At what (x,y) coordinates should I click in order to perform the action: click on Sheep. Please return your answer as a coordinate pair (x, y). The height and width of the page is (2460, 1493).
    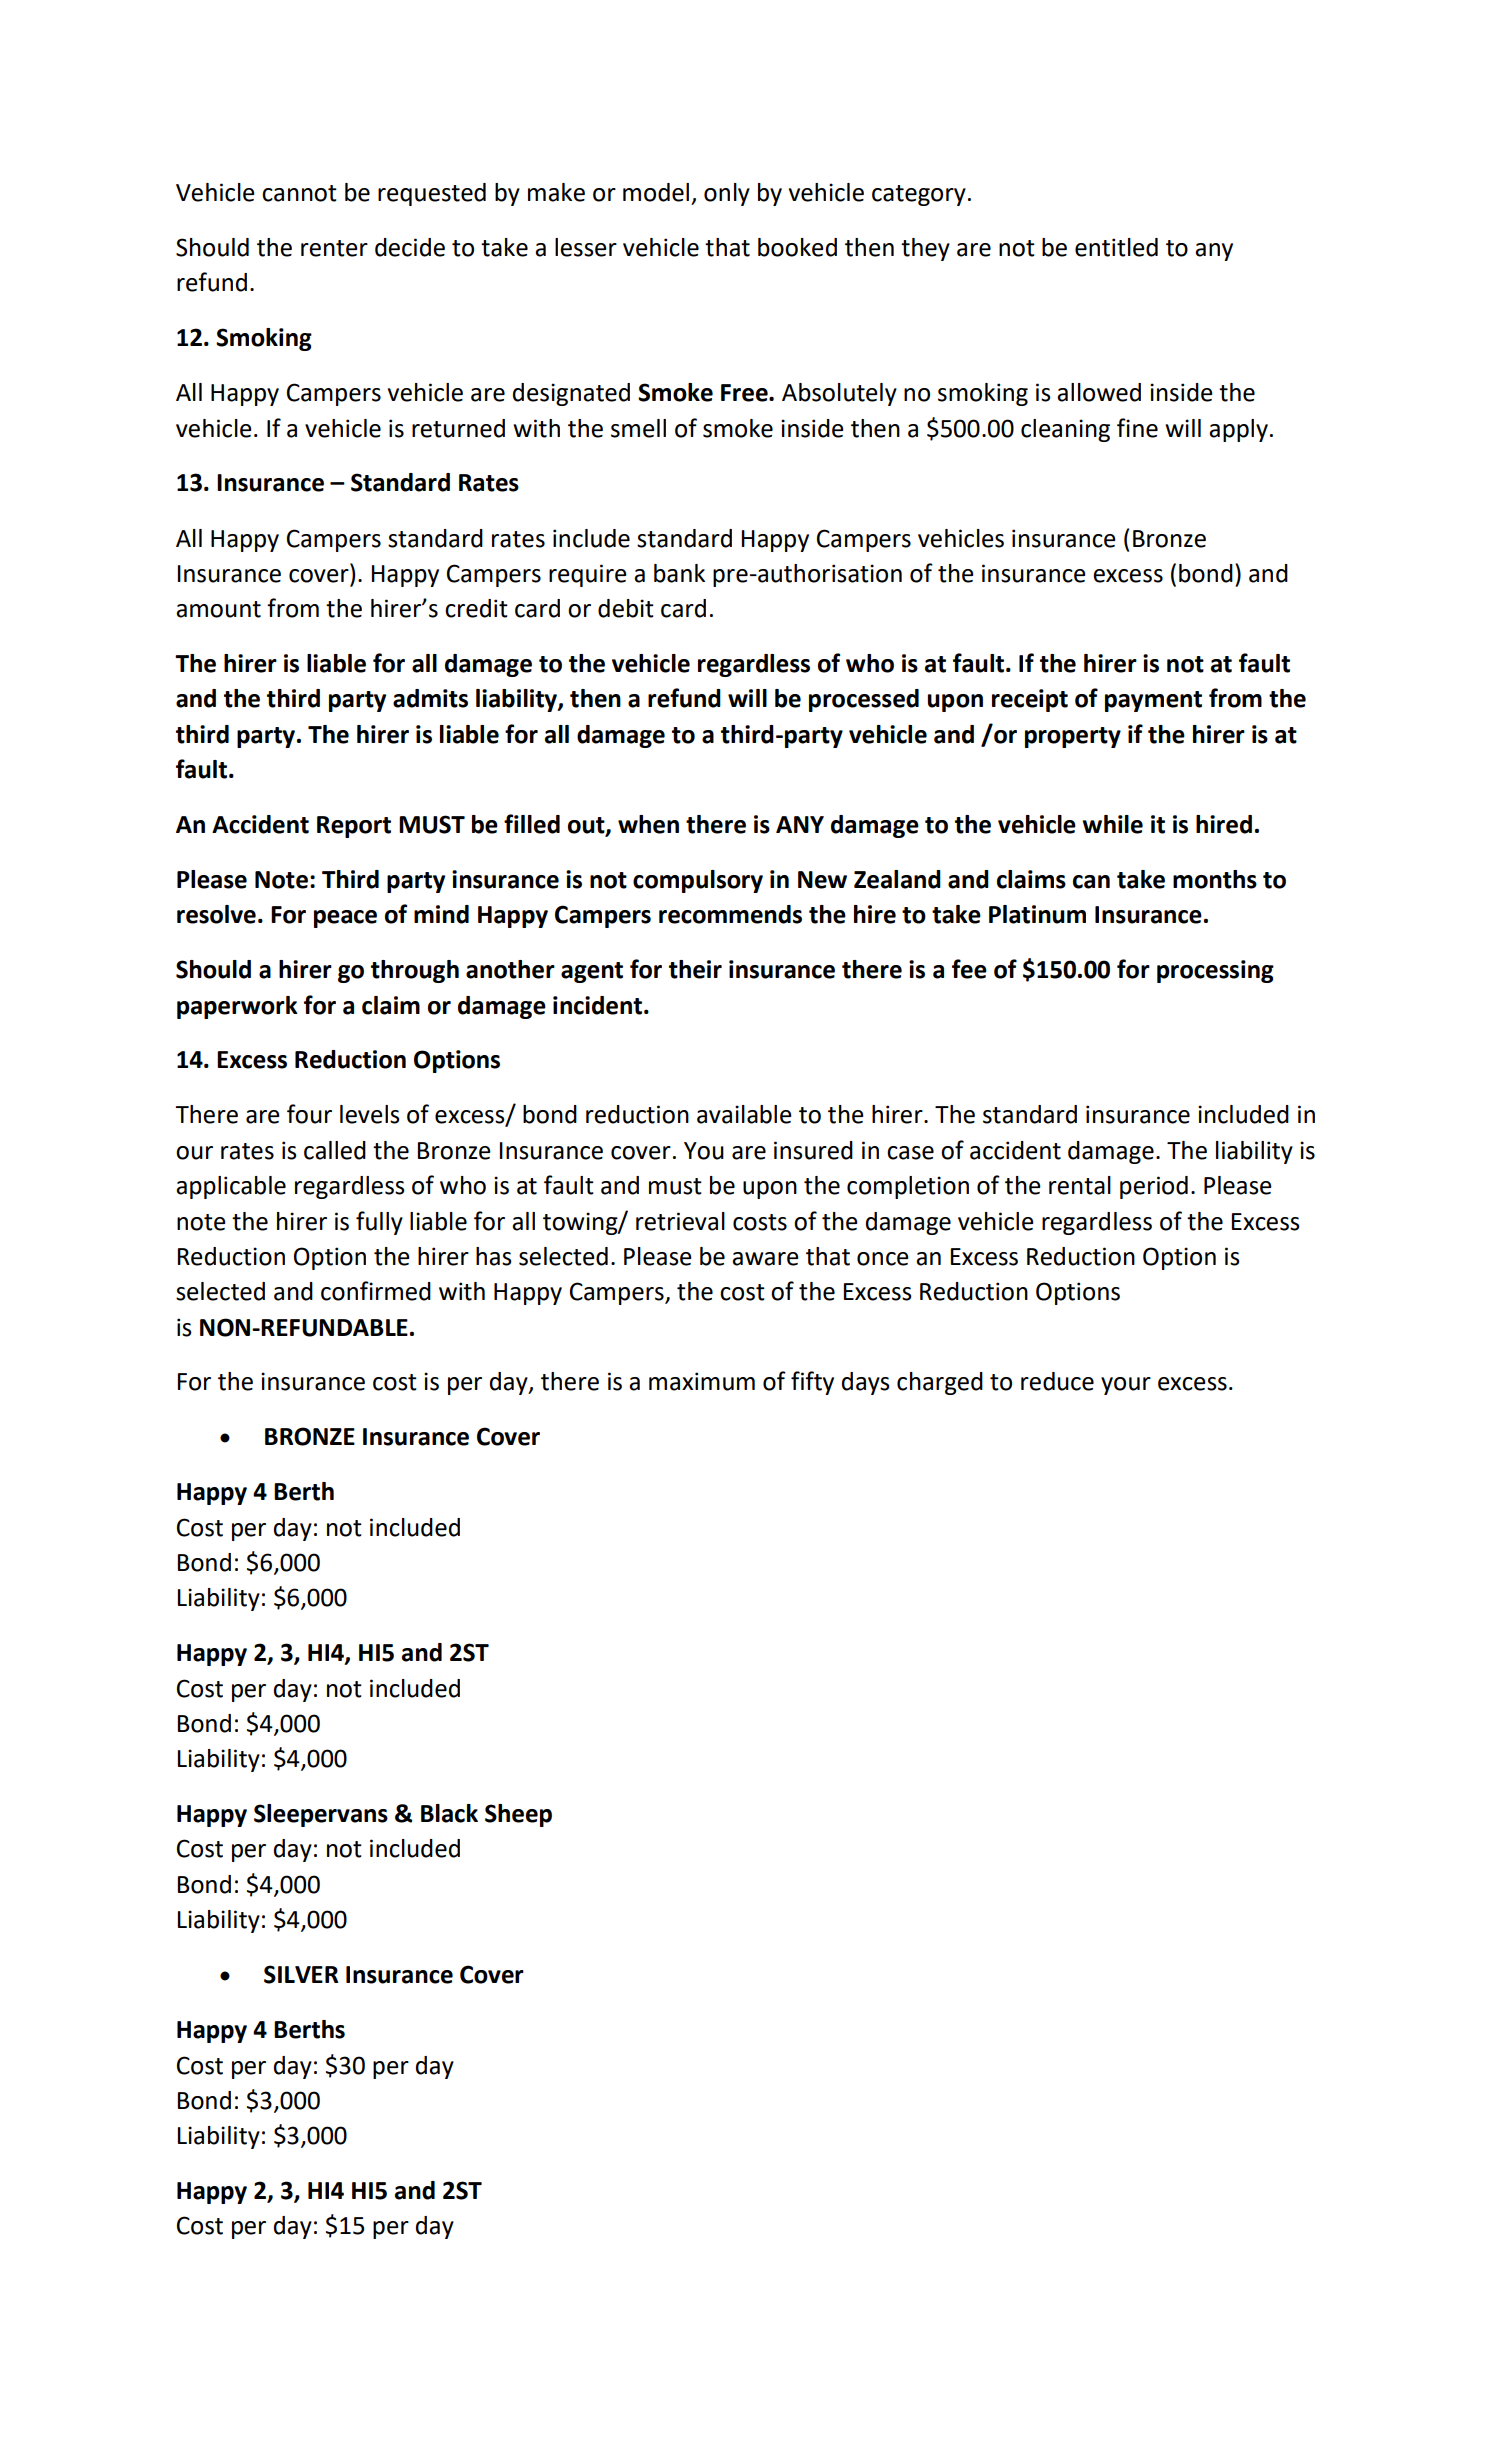
    Looking at the image, I should click on (518, 1815).
